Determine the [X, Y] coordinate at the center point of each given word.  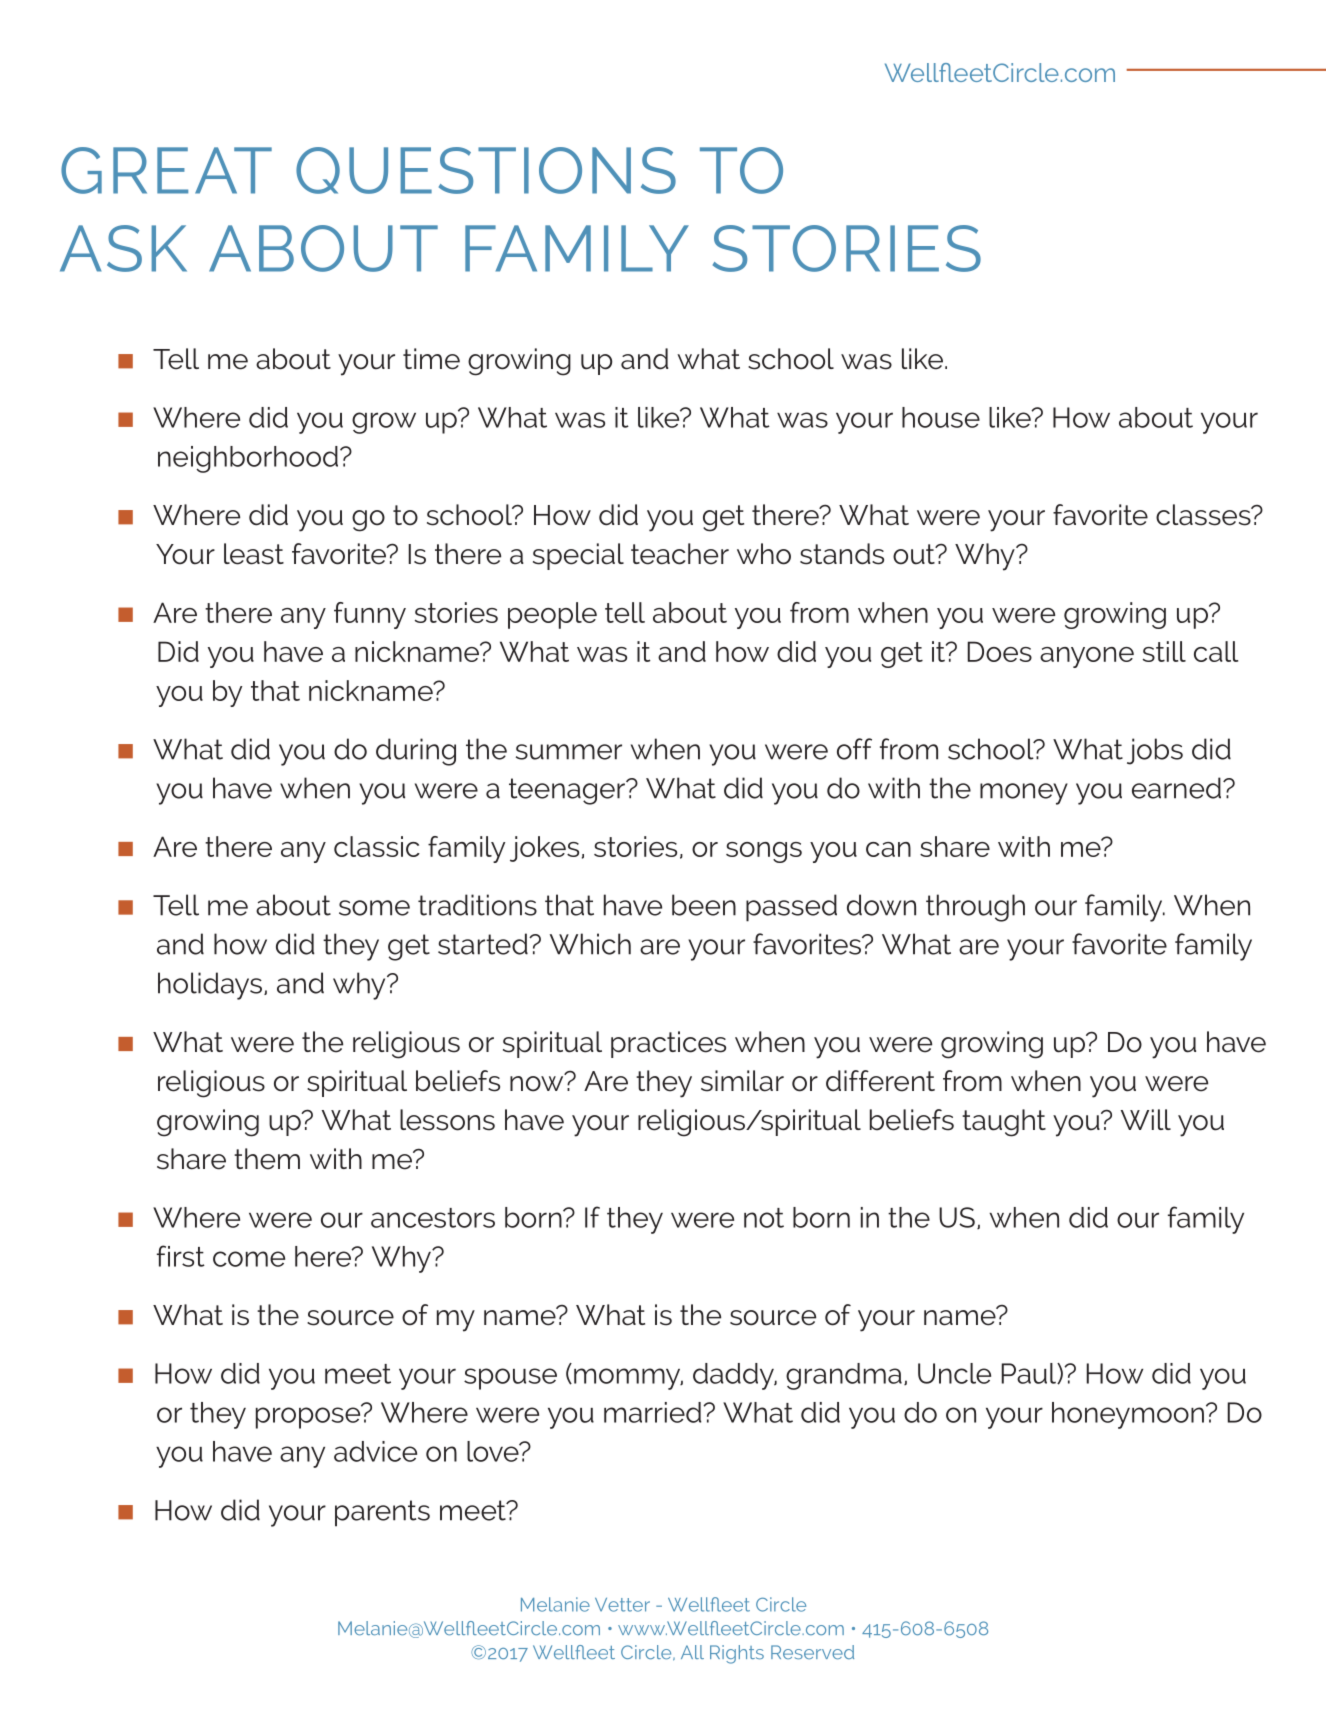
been [704, 905]
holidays [210, 986]
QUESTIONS [486, 170]
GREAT [166, 170]
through [975, 908]
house [941, 417]
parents [382, 1513]
